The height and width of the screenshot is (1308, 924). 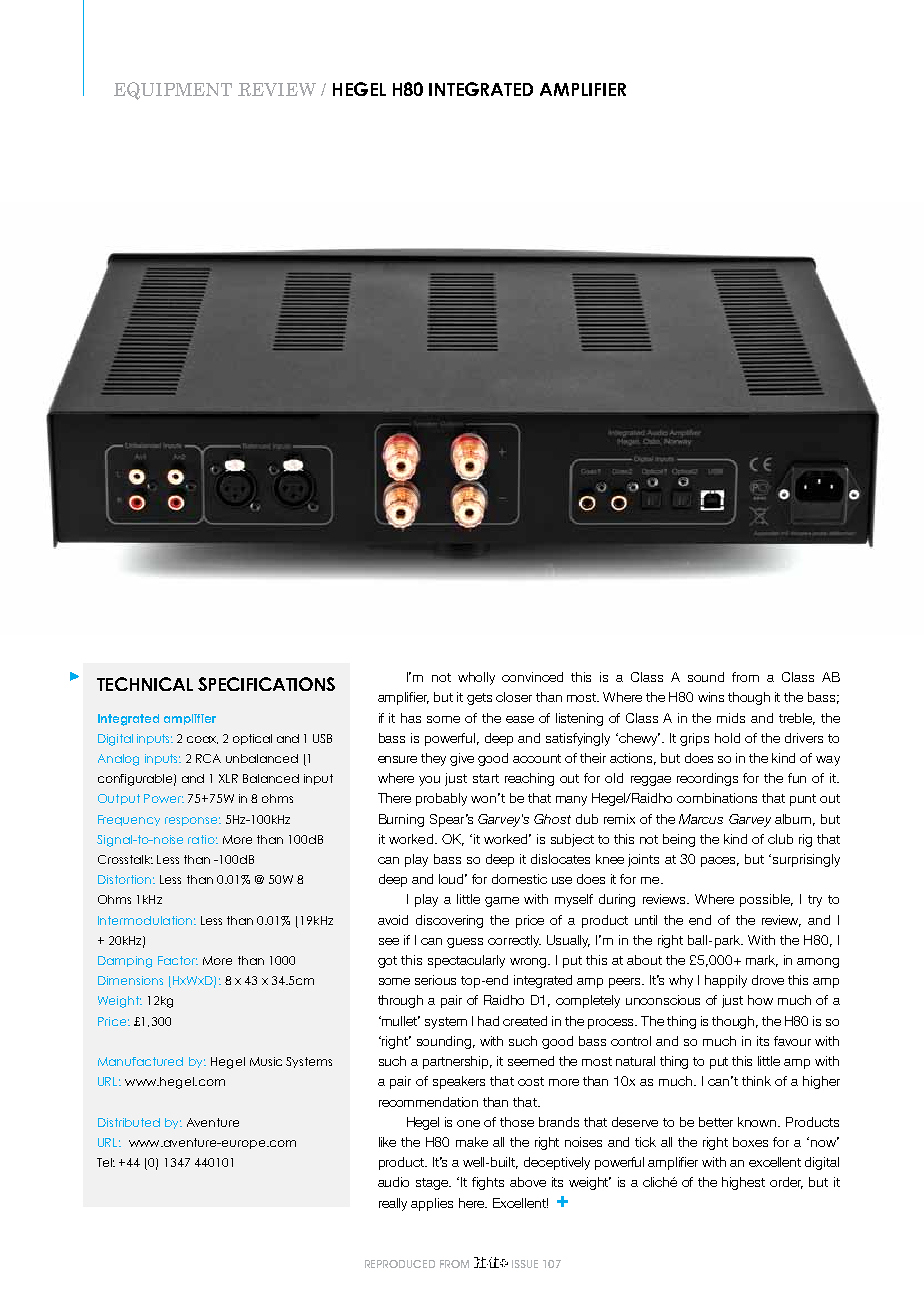 I want to click on loud, so click(x=453, y=879).
